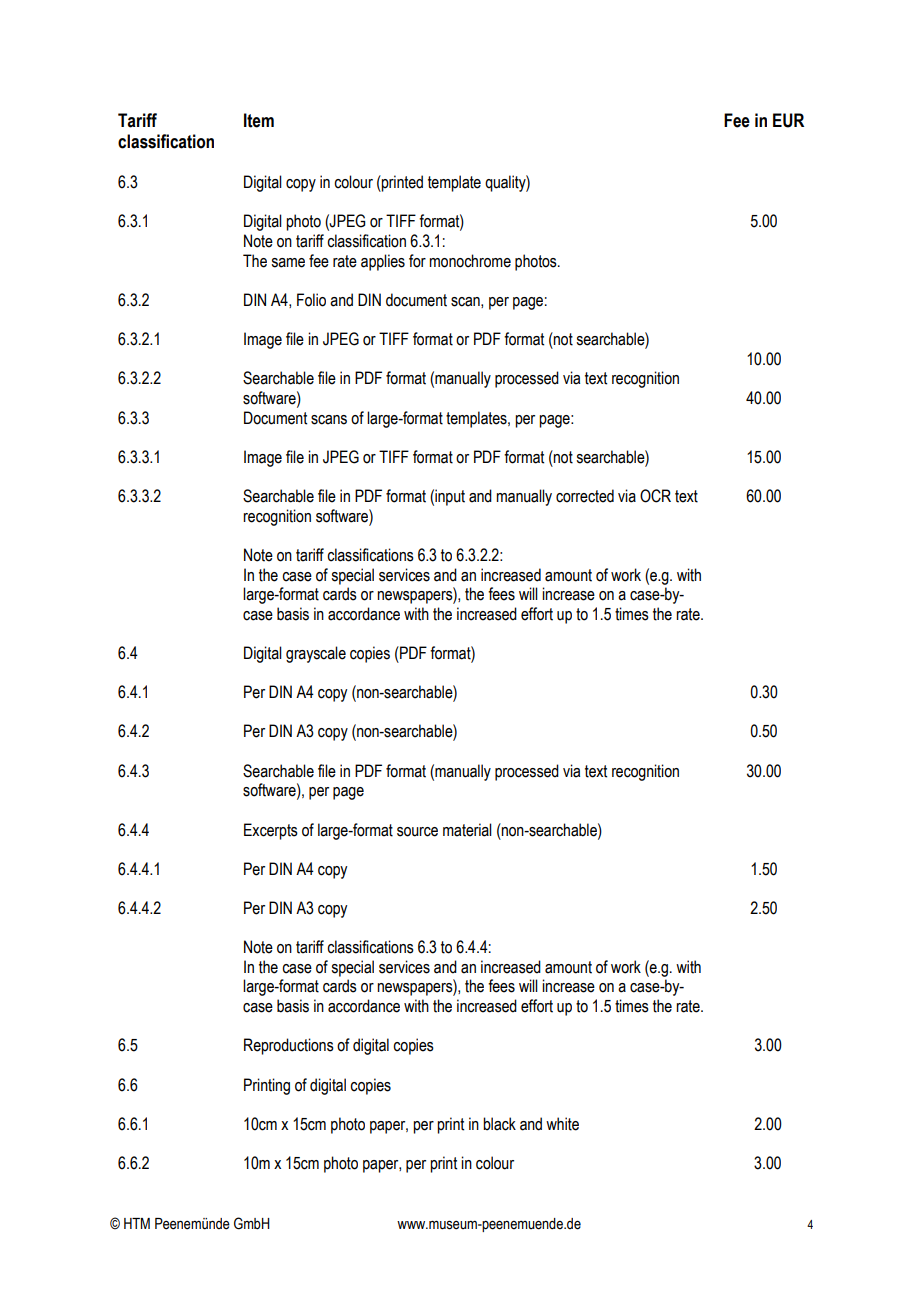 This page has width=924, height=1308. Describe the element at coordinates (655, 496) in the page. I see `OCR` at that location.
